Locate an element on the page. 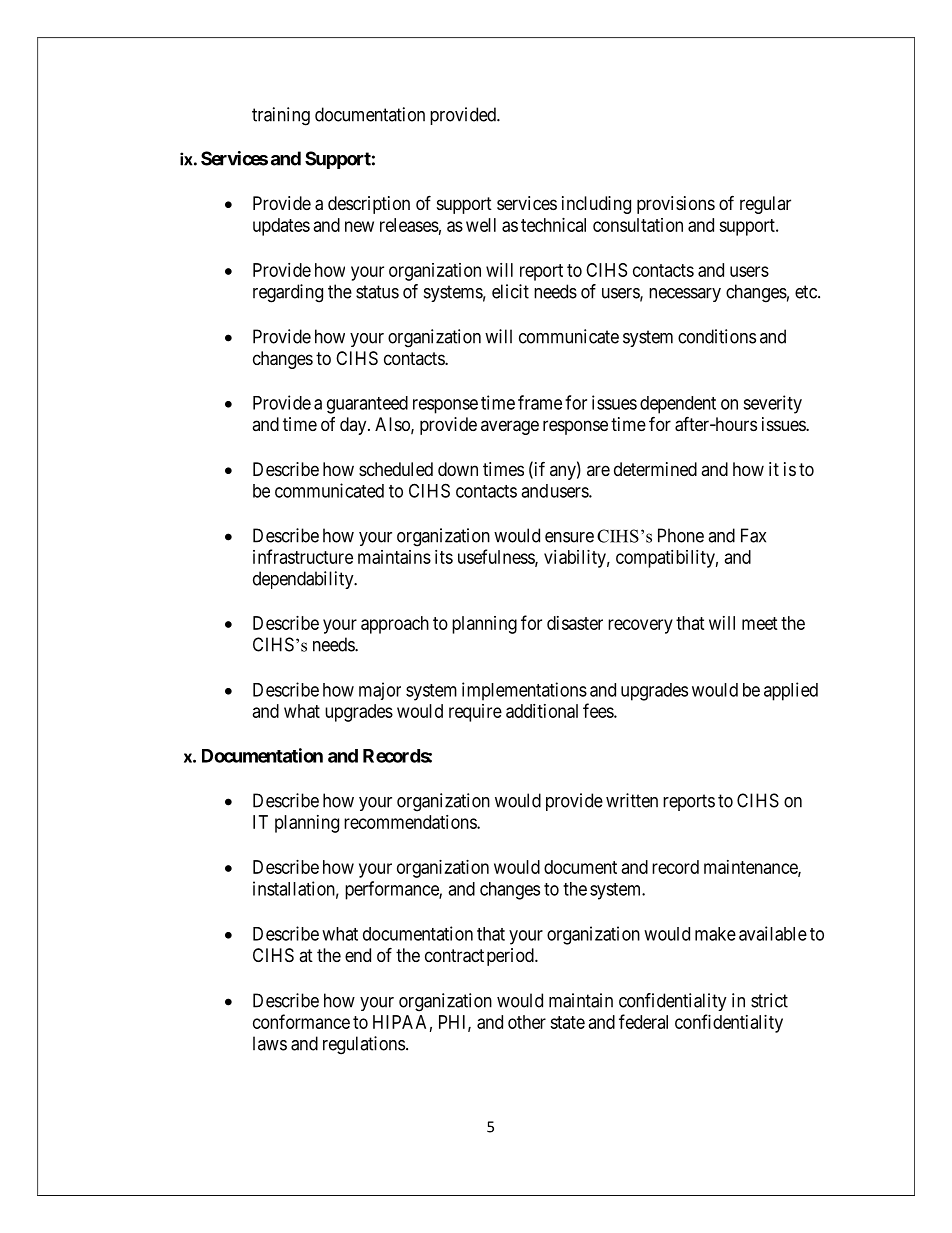  day is located at coordinates (354, 426).
